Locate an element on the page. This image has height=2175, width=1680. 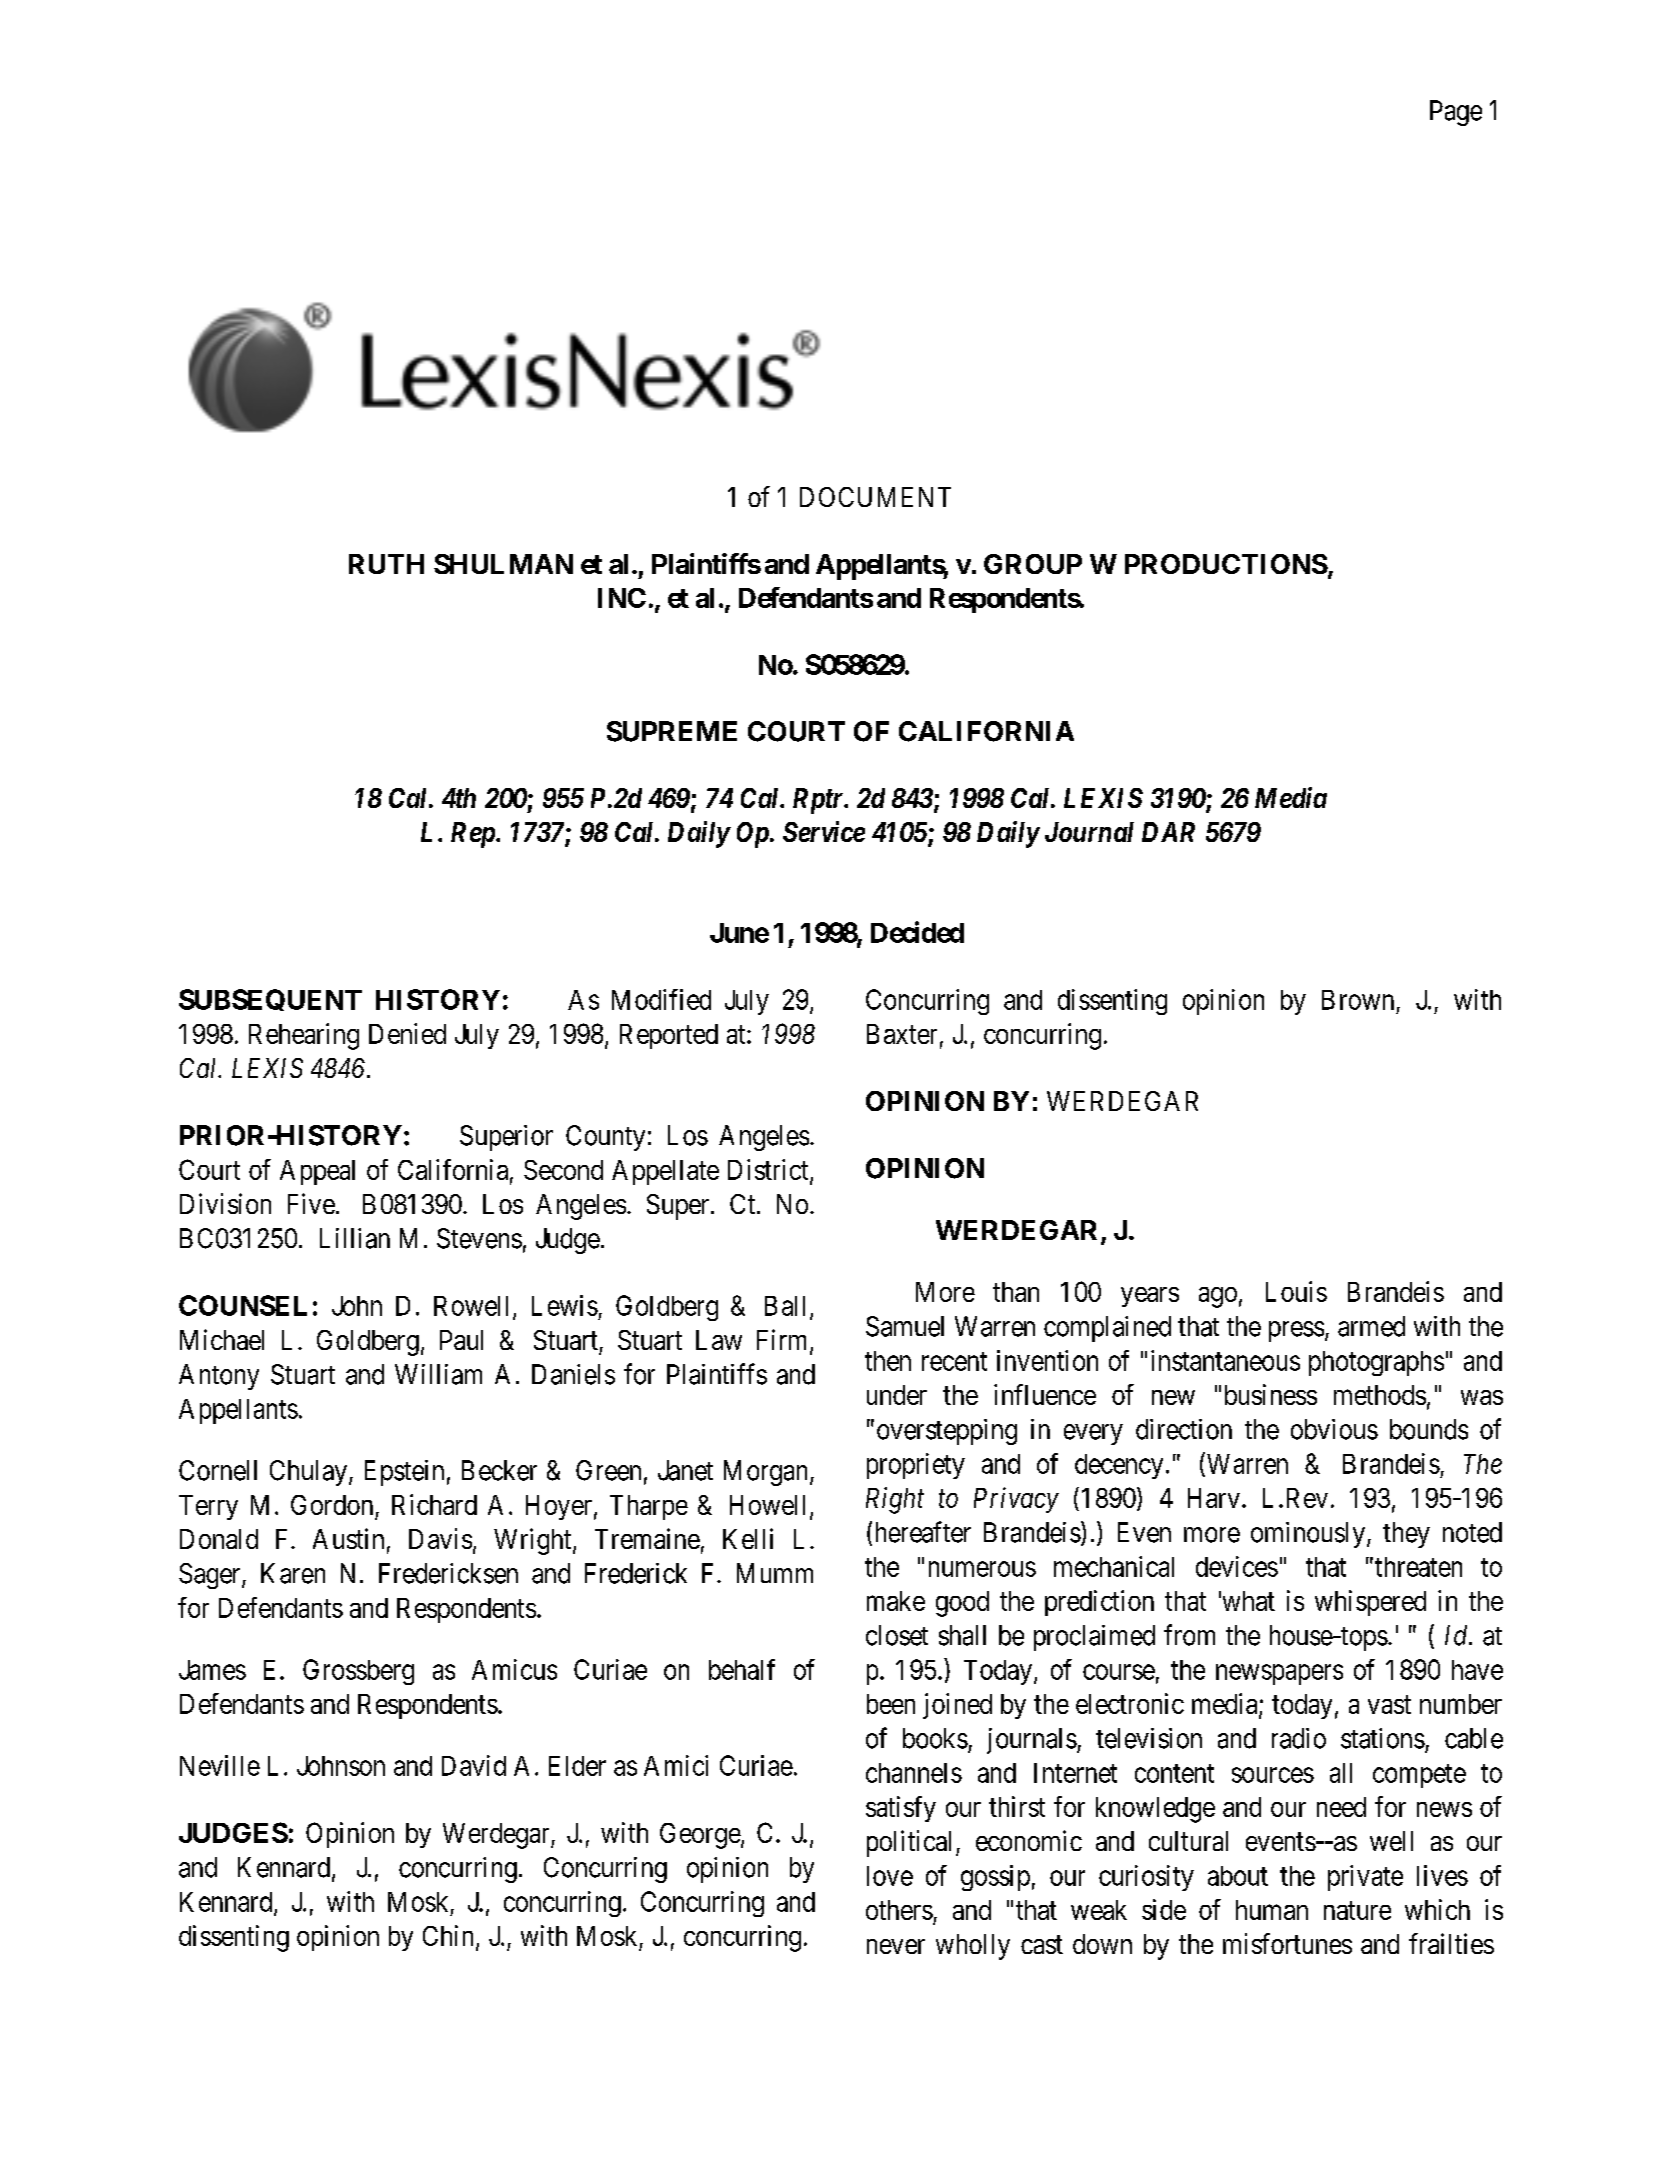
propriety is located at coordinates (916, 1466).
